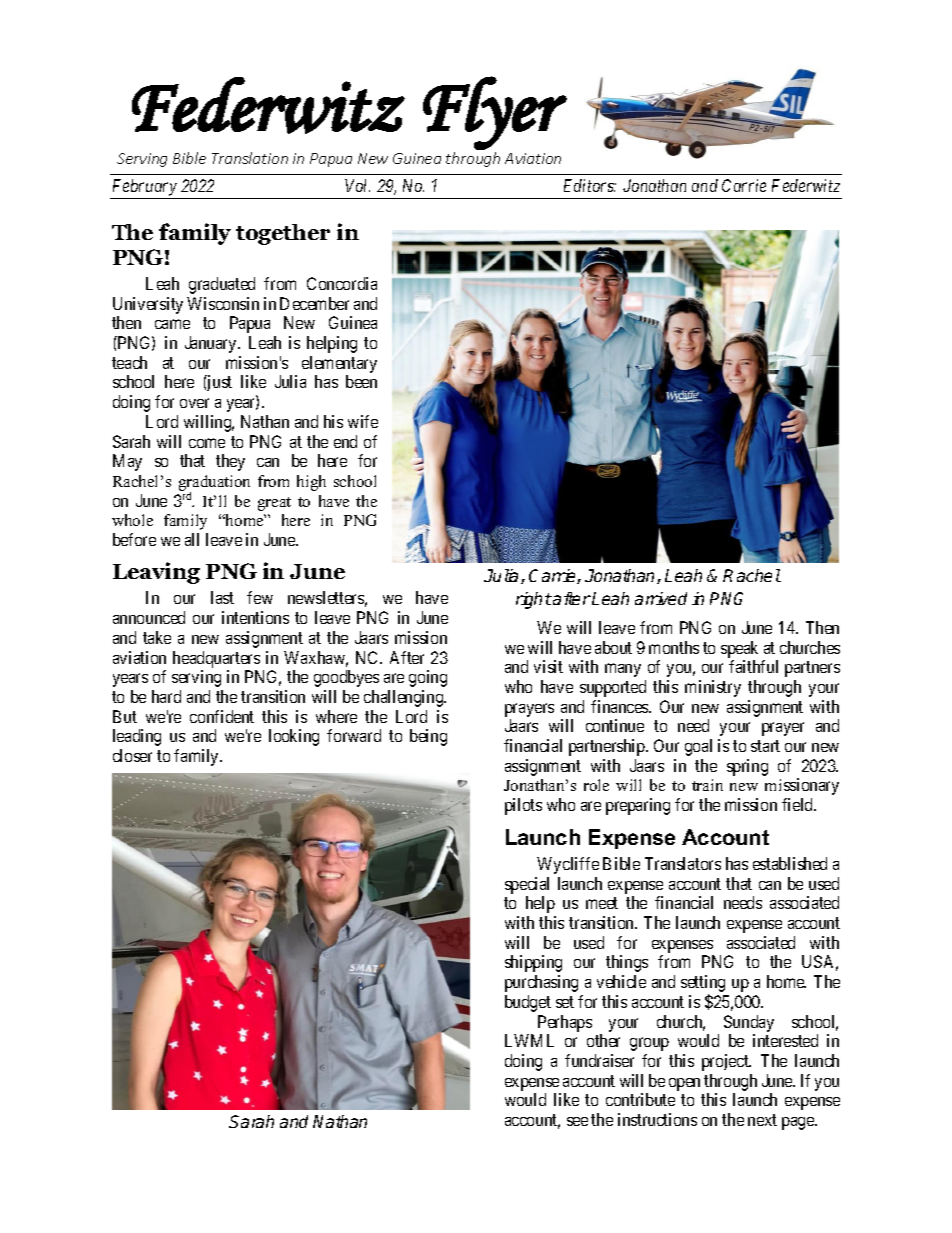  What do you see at coordinates (661, 598) in the document?
I see `arrived` at bounding box center [661, 598].
